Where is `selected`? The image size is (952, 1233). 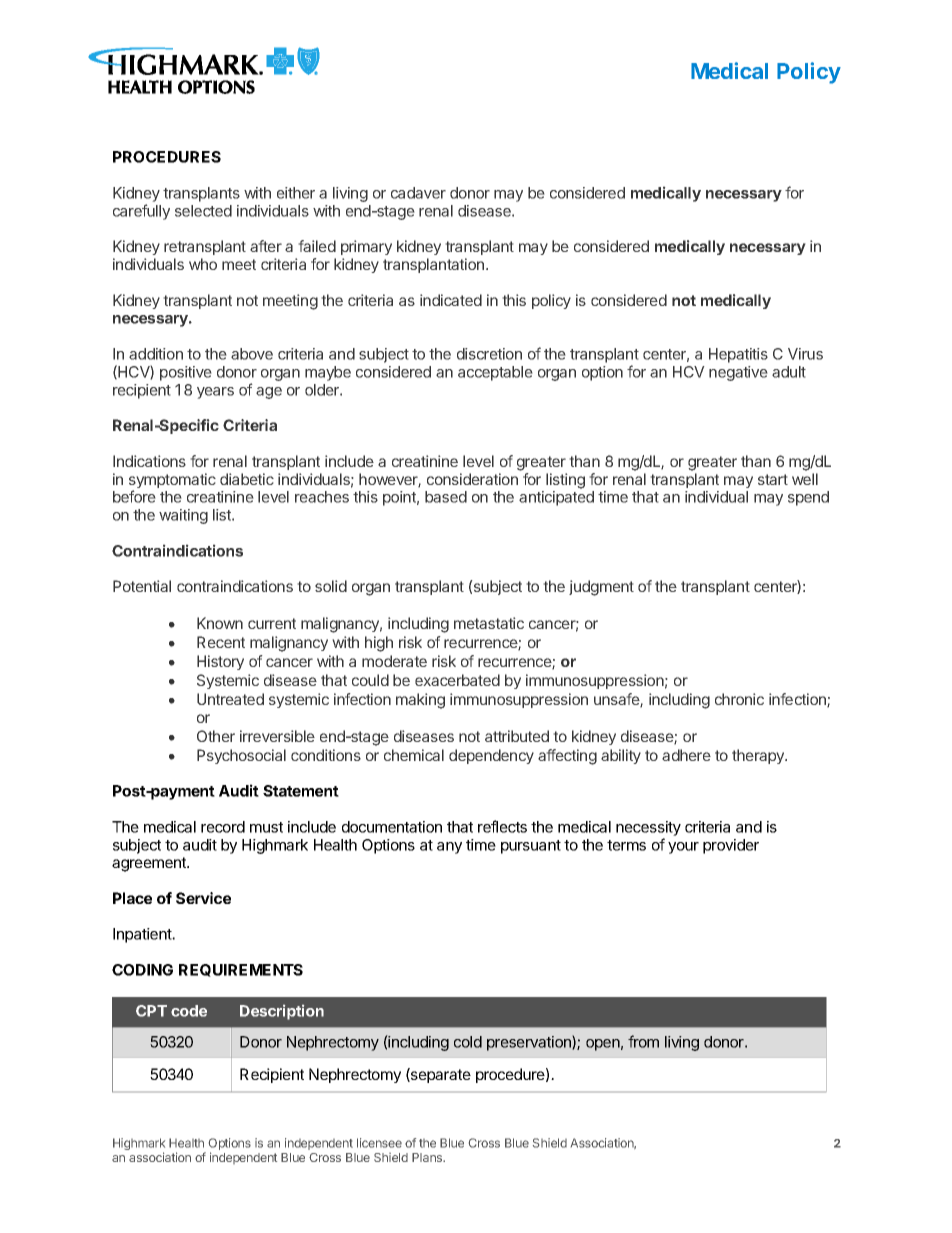
selected is located at coordinates (203, 211).
